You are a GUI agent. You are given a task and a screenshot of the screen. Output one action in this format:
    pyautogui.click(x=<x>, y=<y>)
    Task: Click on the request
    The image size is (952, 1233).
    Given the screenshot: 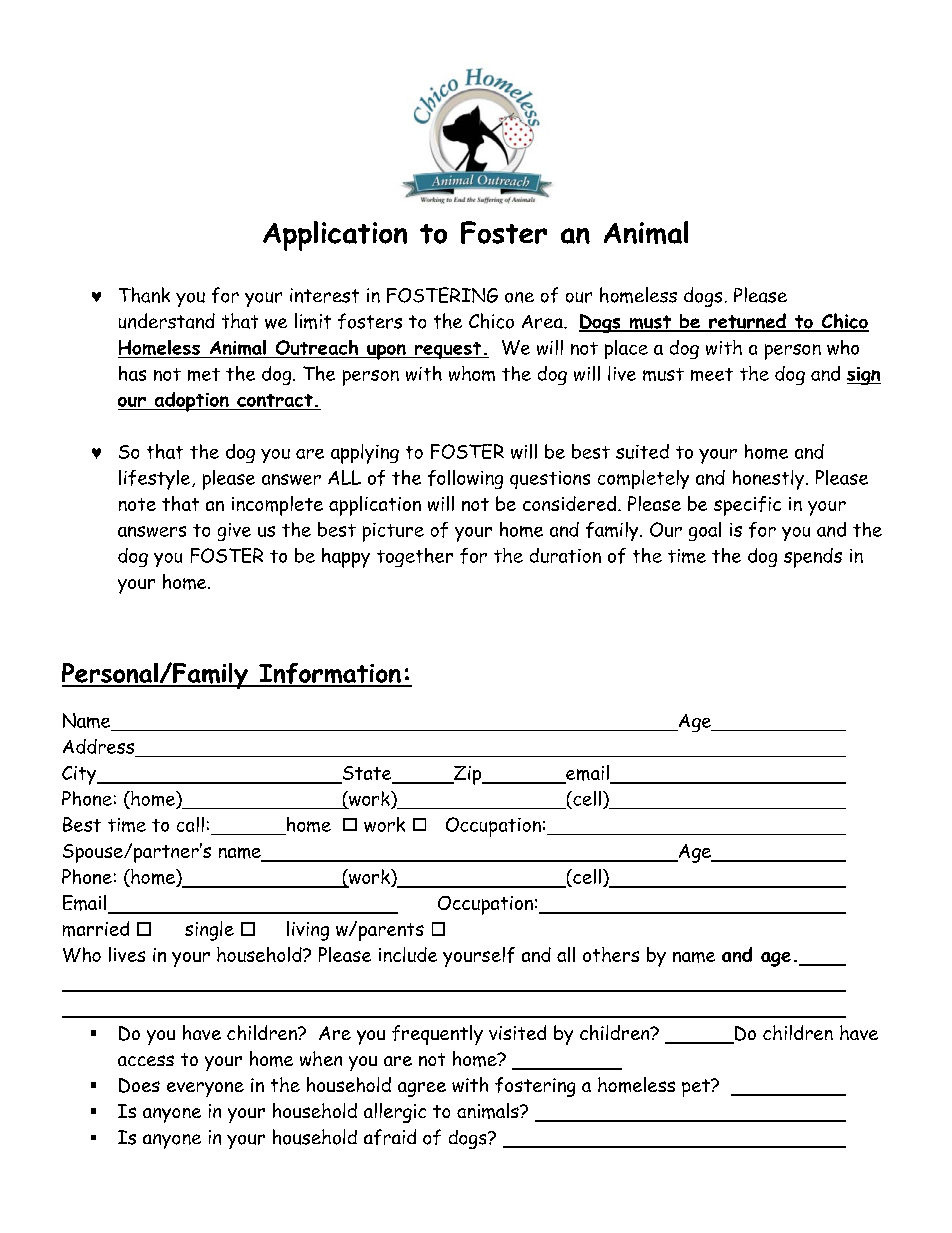 What is the action you would take?
    pyautogui.click(x=448, y=350)
